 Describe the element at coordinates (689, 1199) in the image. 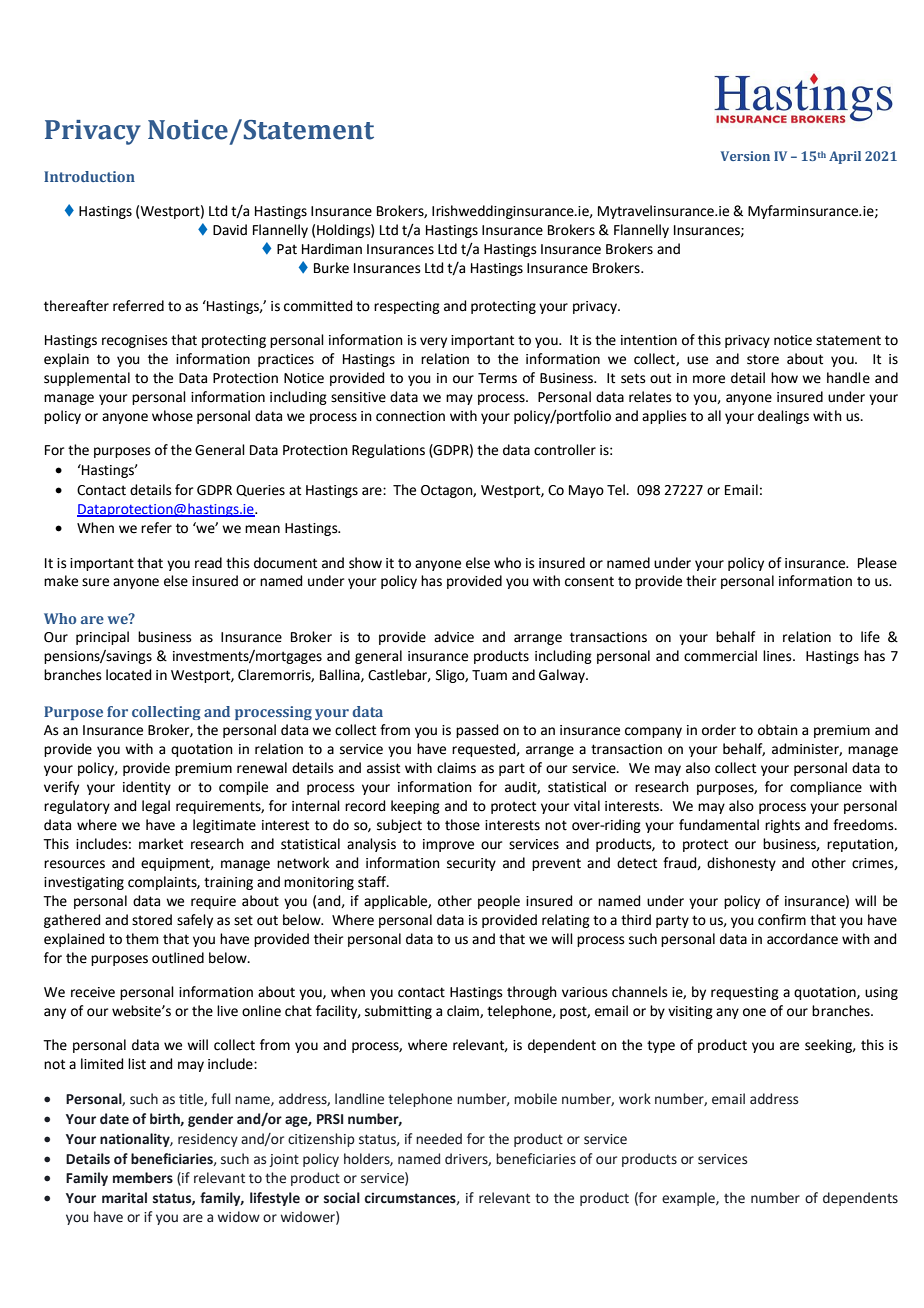

I see `example` at that location.
